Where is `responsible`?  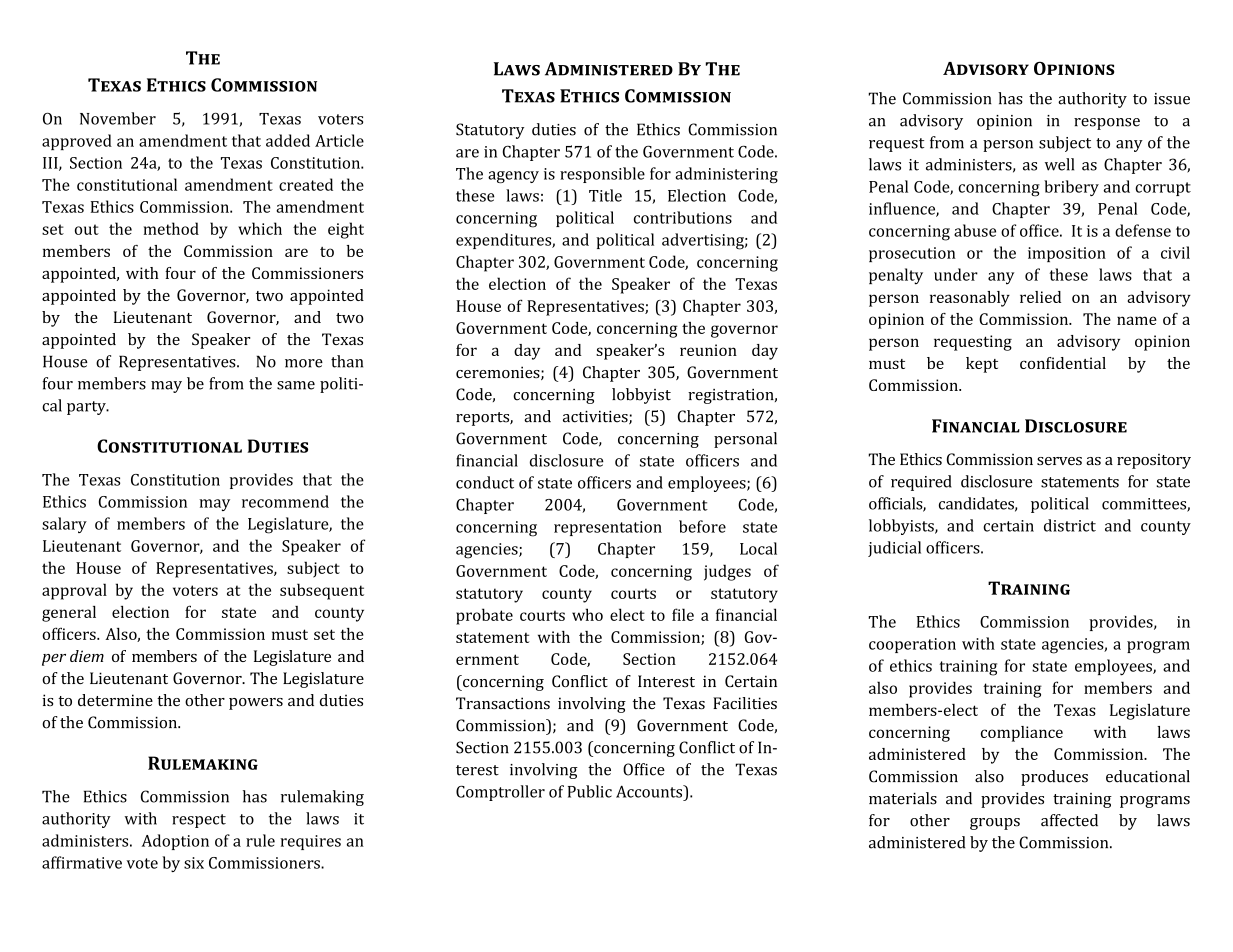 responsible is located at coordinates (602, 175).
